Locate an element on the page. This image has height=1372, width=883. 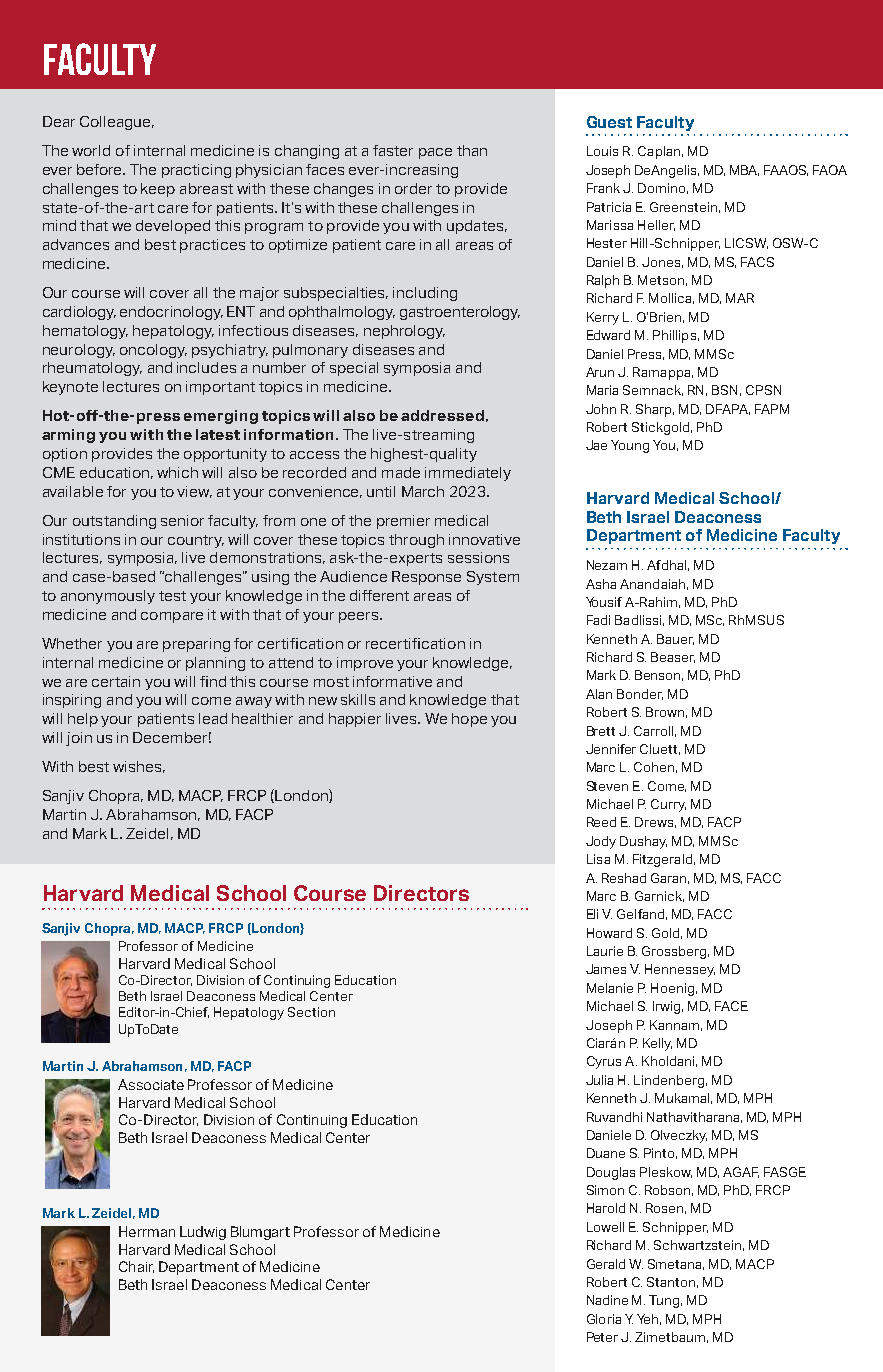
keep is located at coordinates (158, 190).
